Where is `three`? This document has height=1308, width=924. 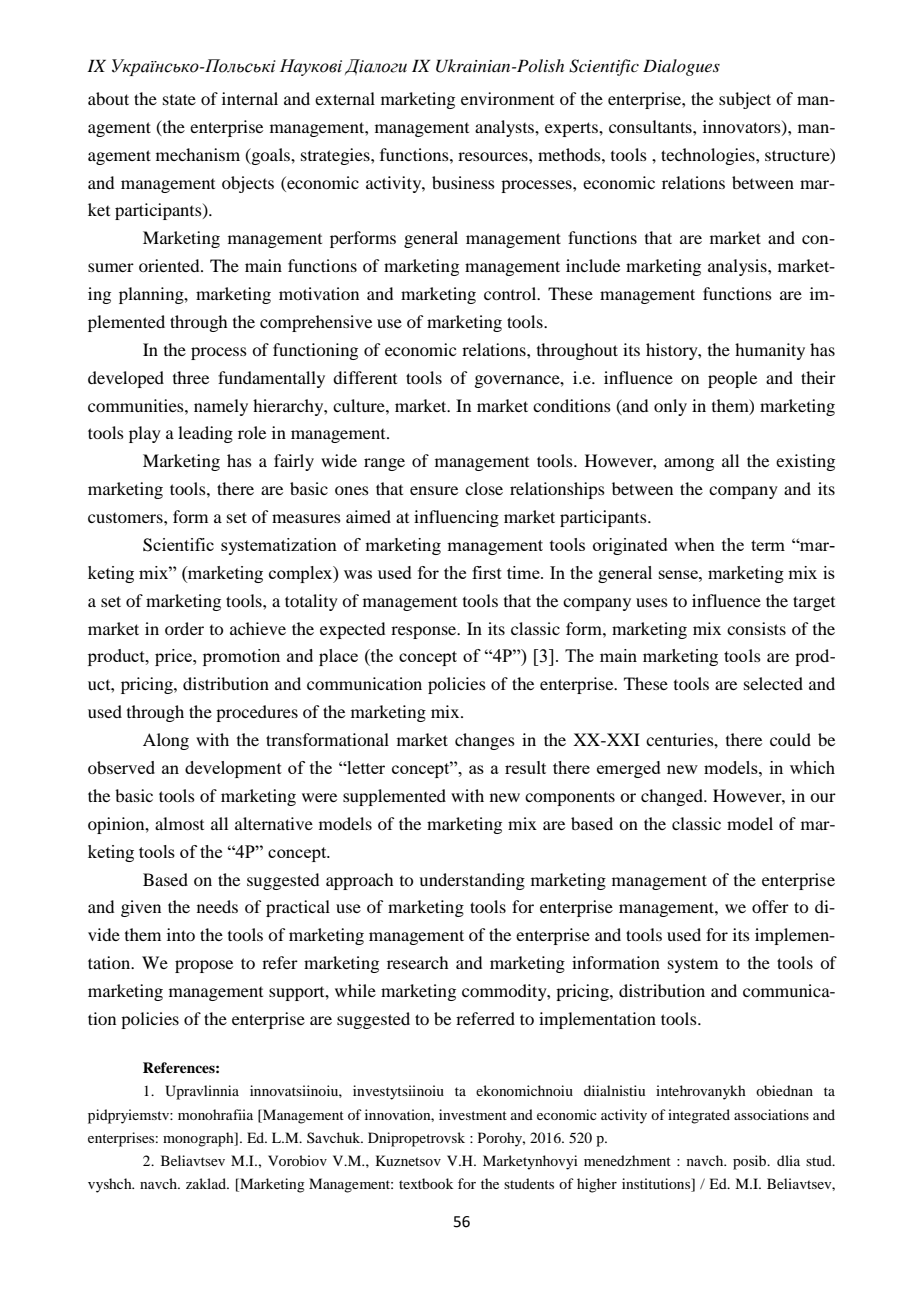
three is located at coordinates (191, 377).
